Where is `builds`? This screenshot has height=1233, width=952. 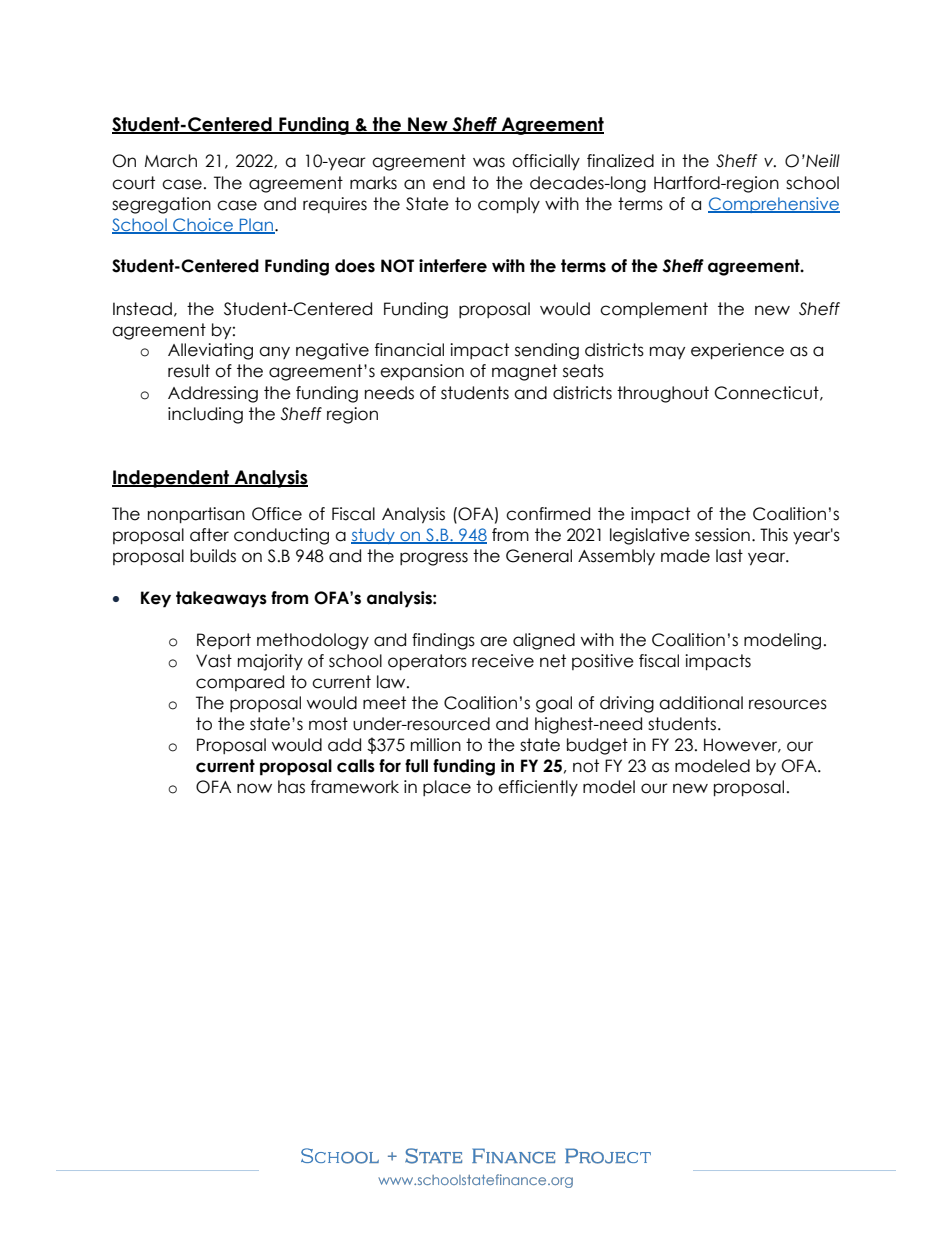
builds is located at coordinates (213, 556).
